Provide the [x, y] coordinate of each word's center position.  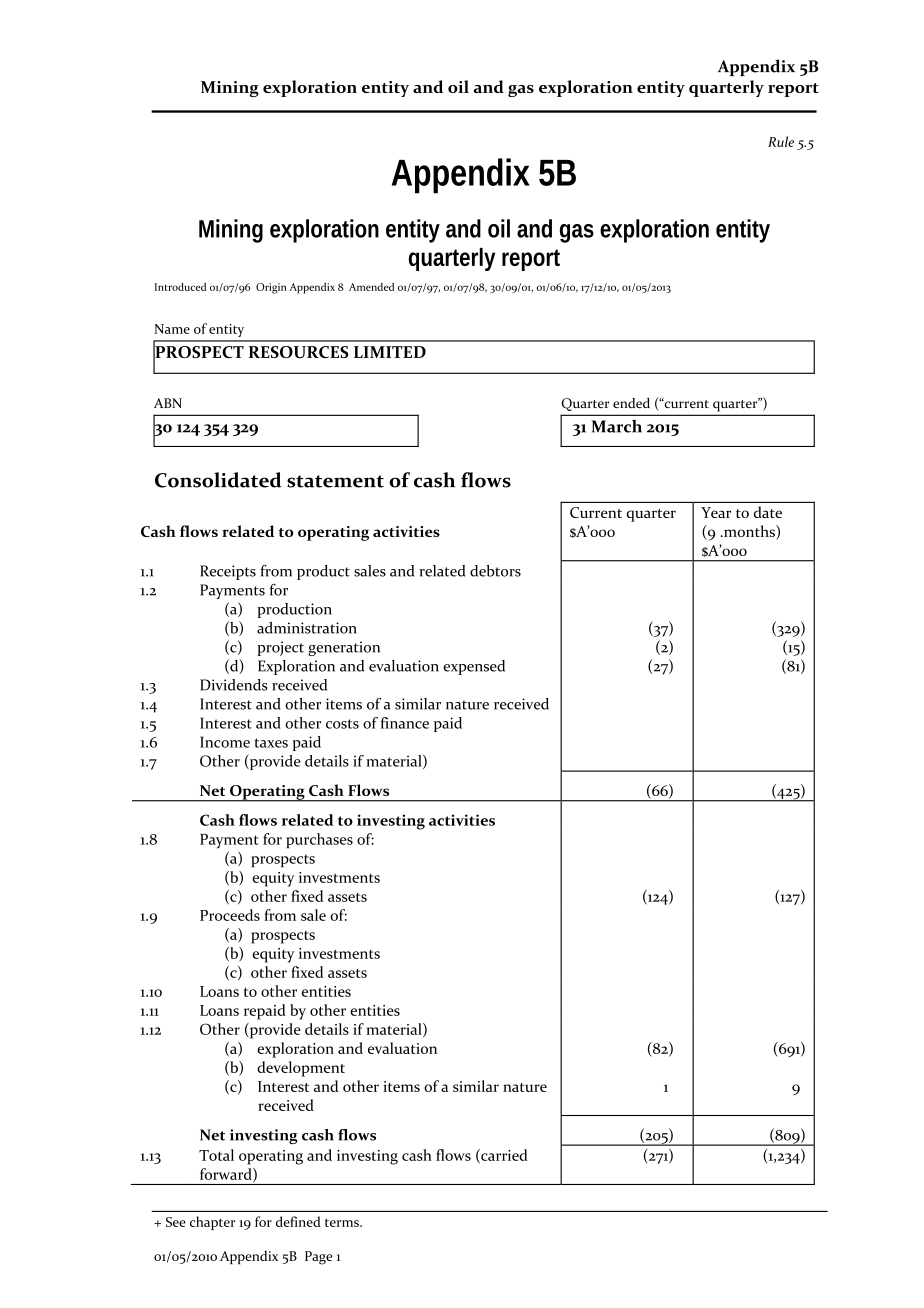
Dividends [234, 685]
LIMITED [390, 352]
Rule [781, 141]
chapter [212, 1223]
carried [503, 1156]
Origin [271, 288]
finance [405, 723]
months [749, 532]
